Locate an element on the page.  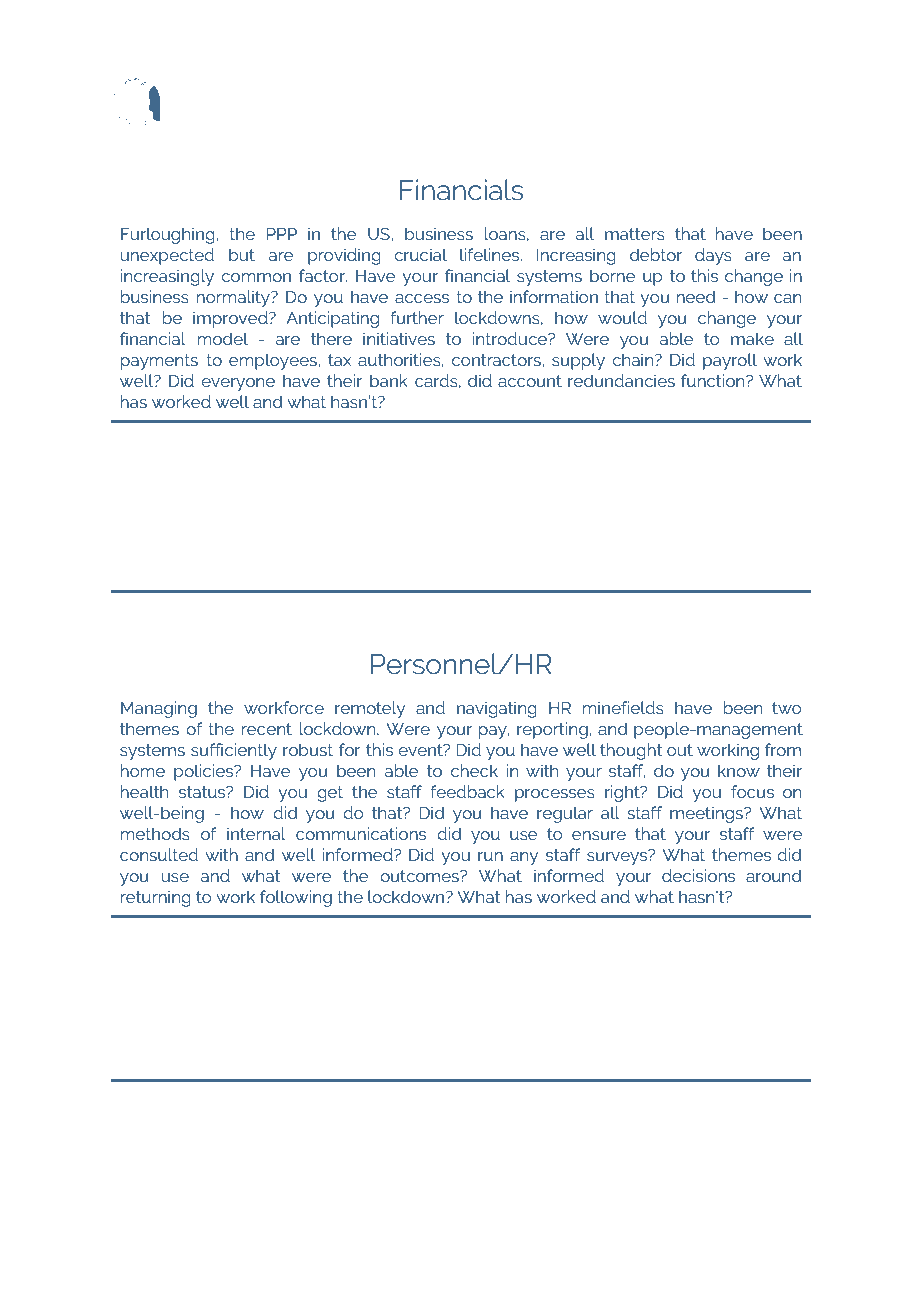
navigating is located at coordinates (497, 709).
